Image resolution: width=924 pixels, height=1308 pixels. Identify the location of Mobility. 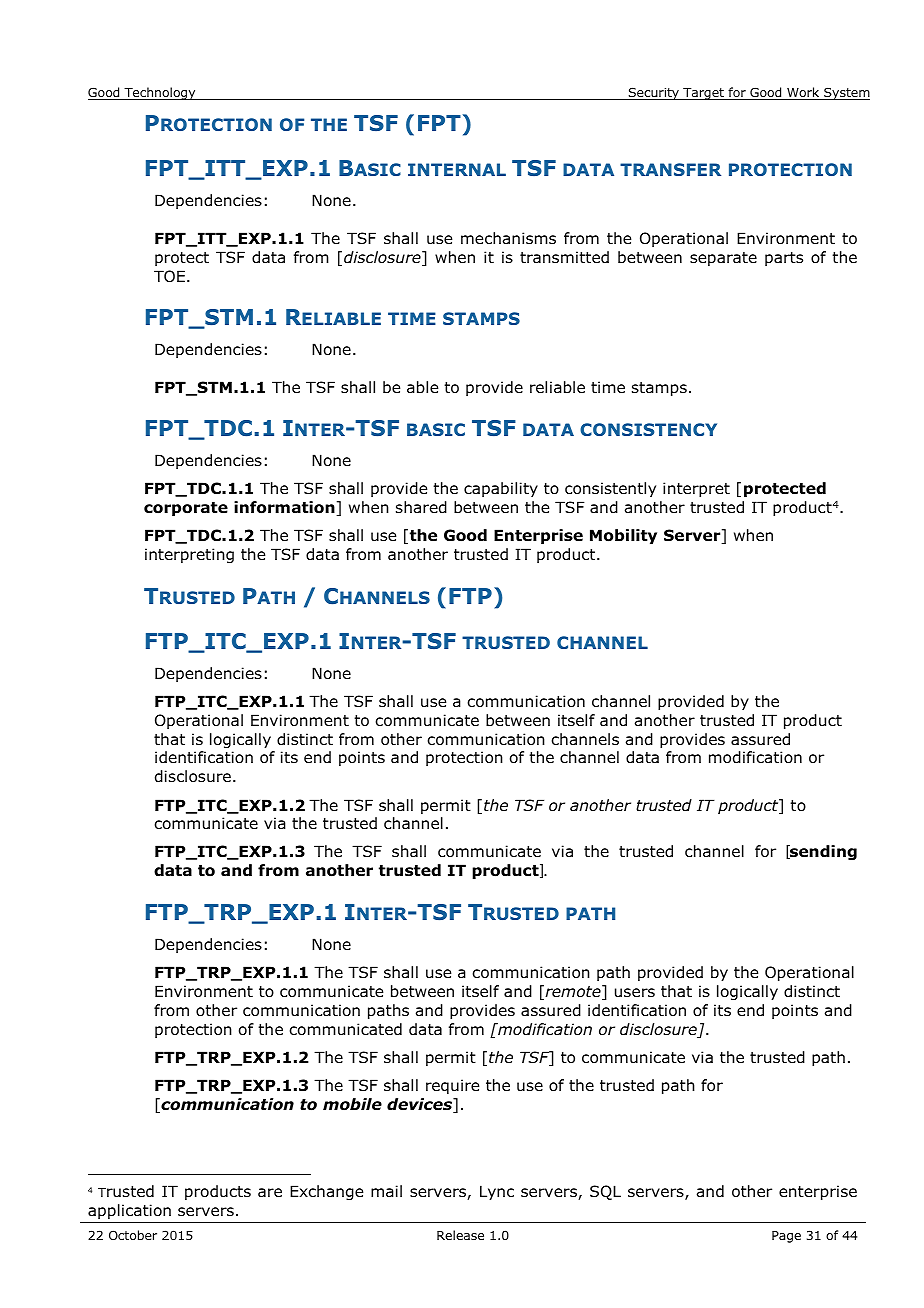
(623, 536).
